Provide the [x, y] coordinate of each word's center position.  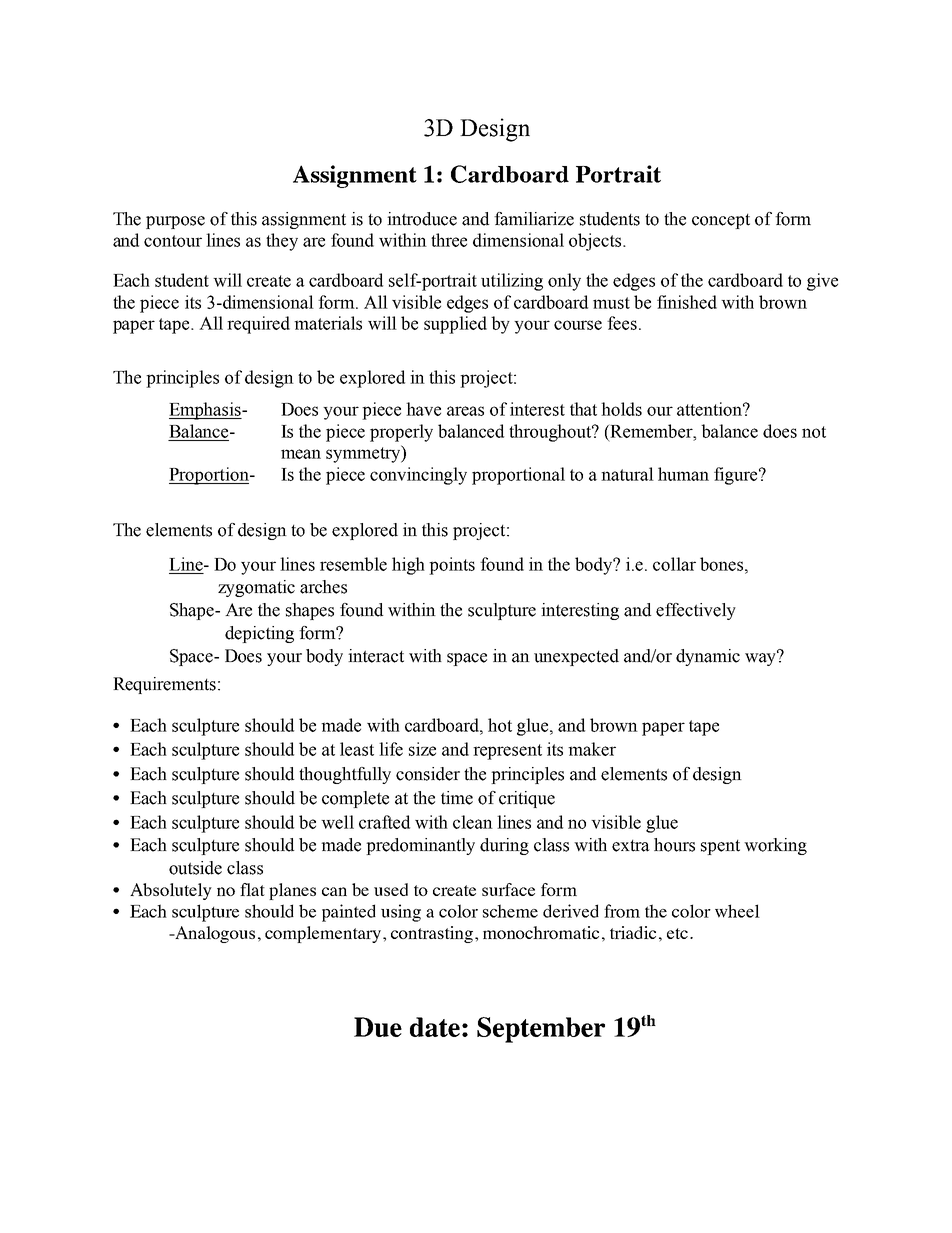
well [337, 822]
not [814, 432]
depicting [259, 634]
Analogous [214, 934]
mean [301, 454]
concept [721, 221]
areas [465, 411]
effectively [696, 611]
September [541, 1030]
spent [720, 847]
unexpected [576, 657]
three [449, 240]
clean [473, 822]
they [282, 242]
